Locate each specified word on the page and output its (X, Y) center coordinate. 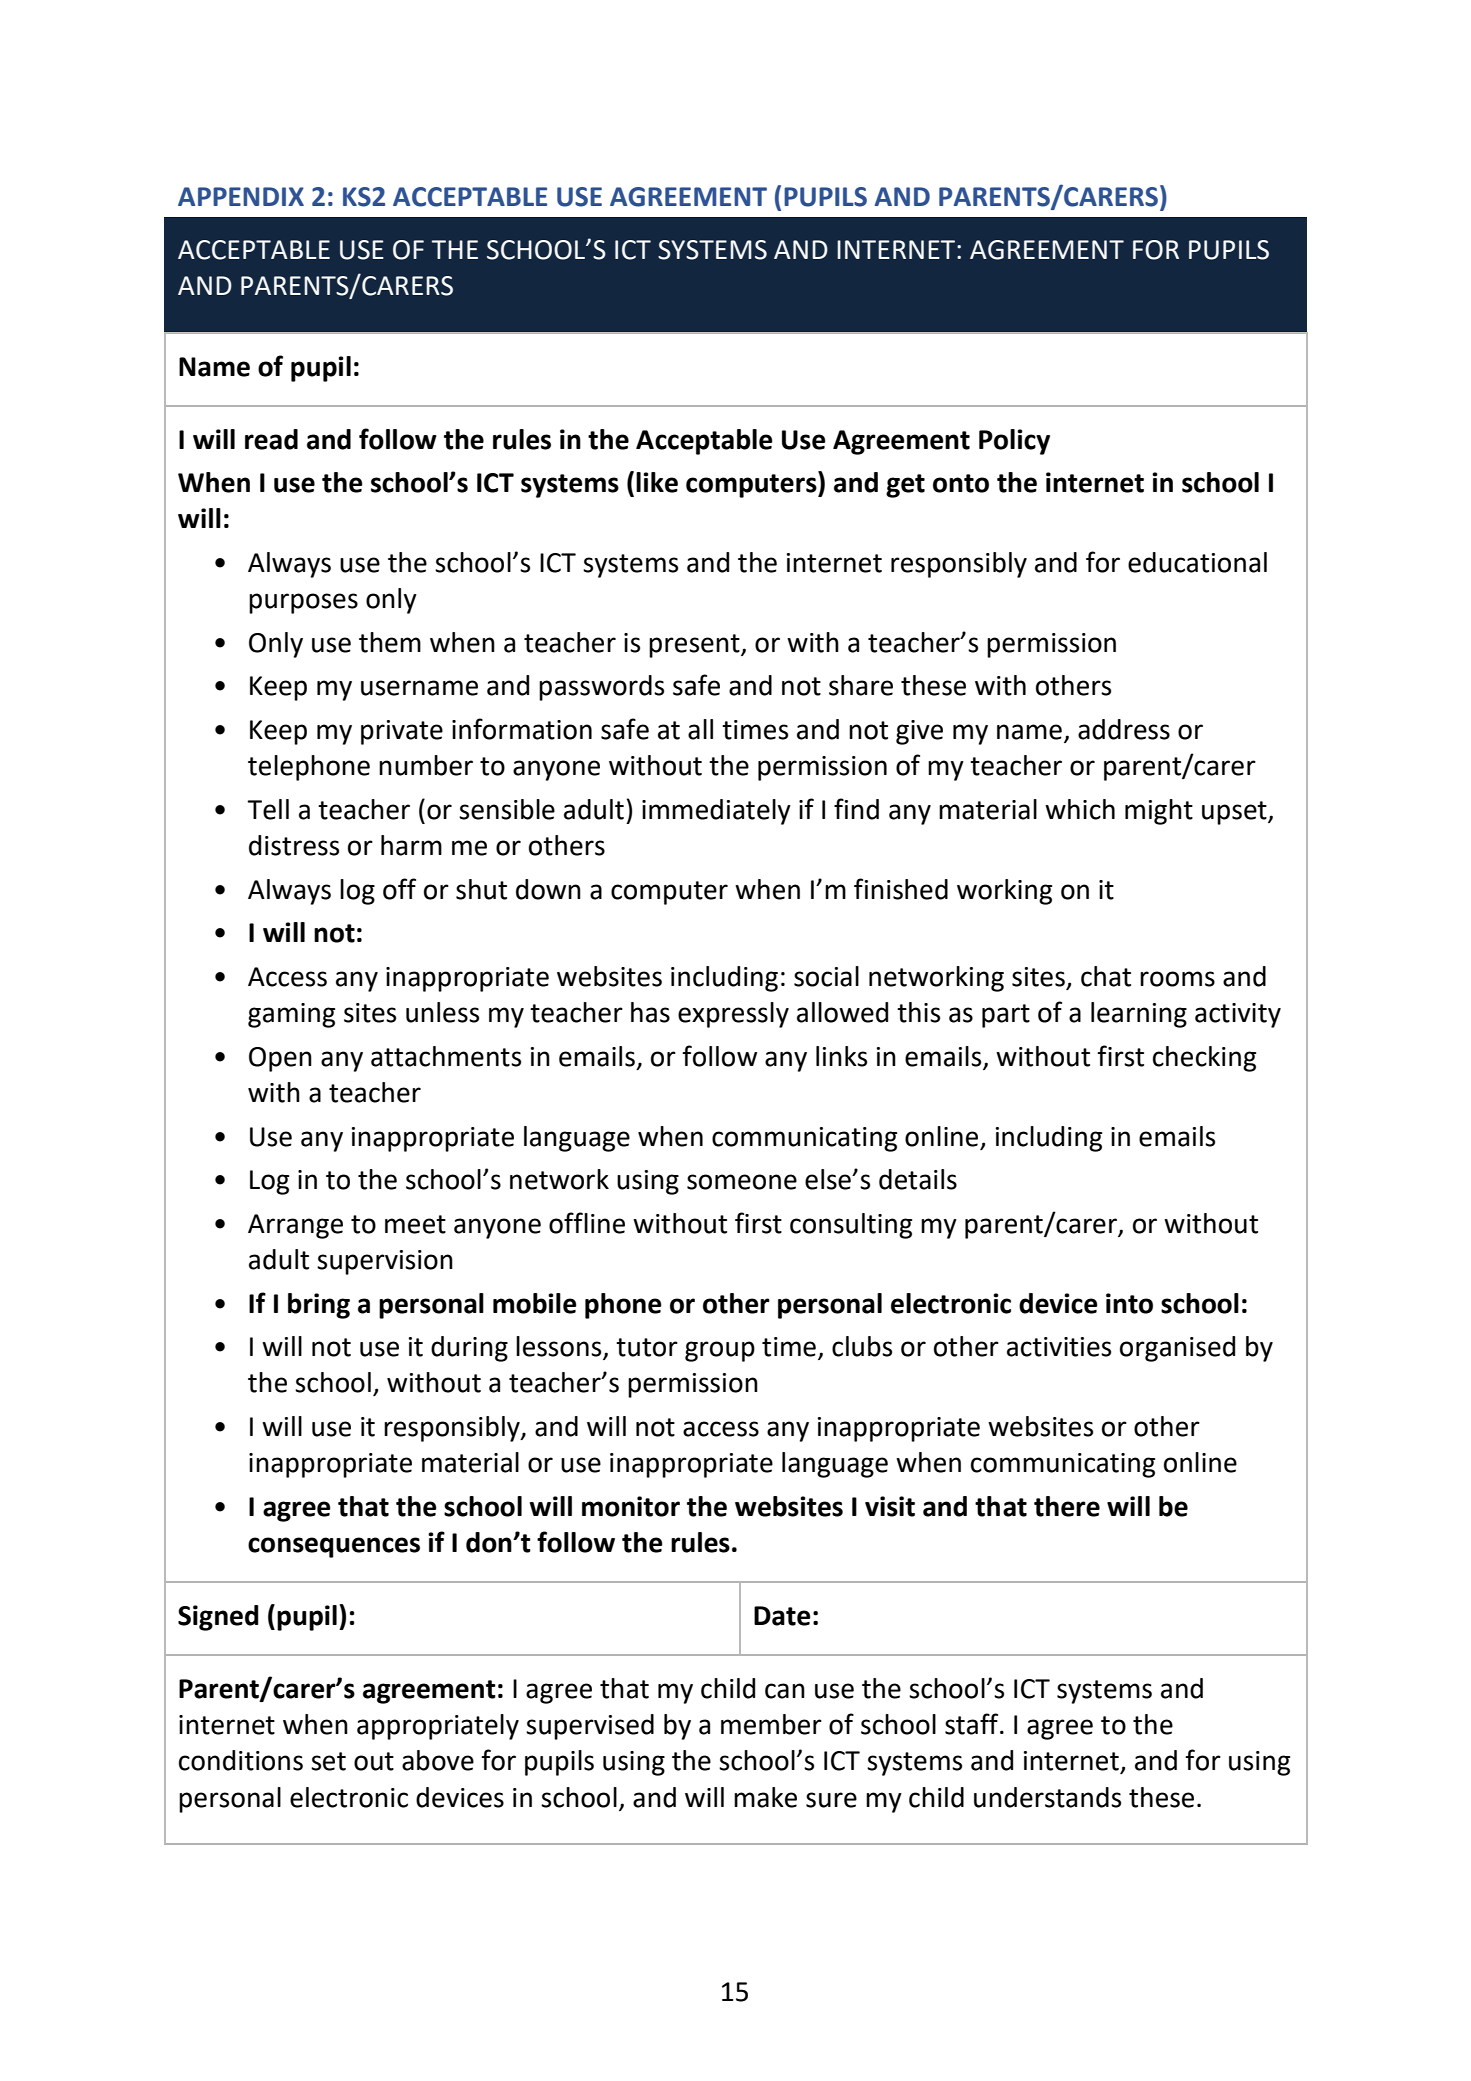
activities (1059, 1347)
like (657, 482)
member (771, 1724)
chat (1106, 976)
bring (319, 1306)
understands (1047, 1797)
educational (1197, 562)
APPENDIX (241, 196)
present (695, 646)
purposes (303, 603)
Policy (1014, 442)
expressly (733, 1015)
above (438, 1760)
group (720, 1351)
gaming (291, 1015)
